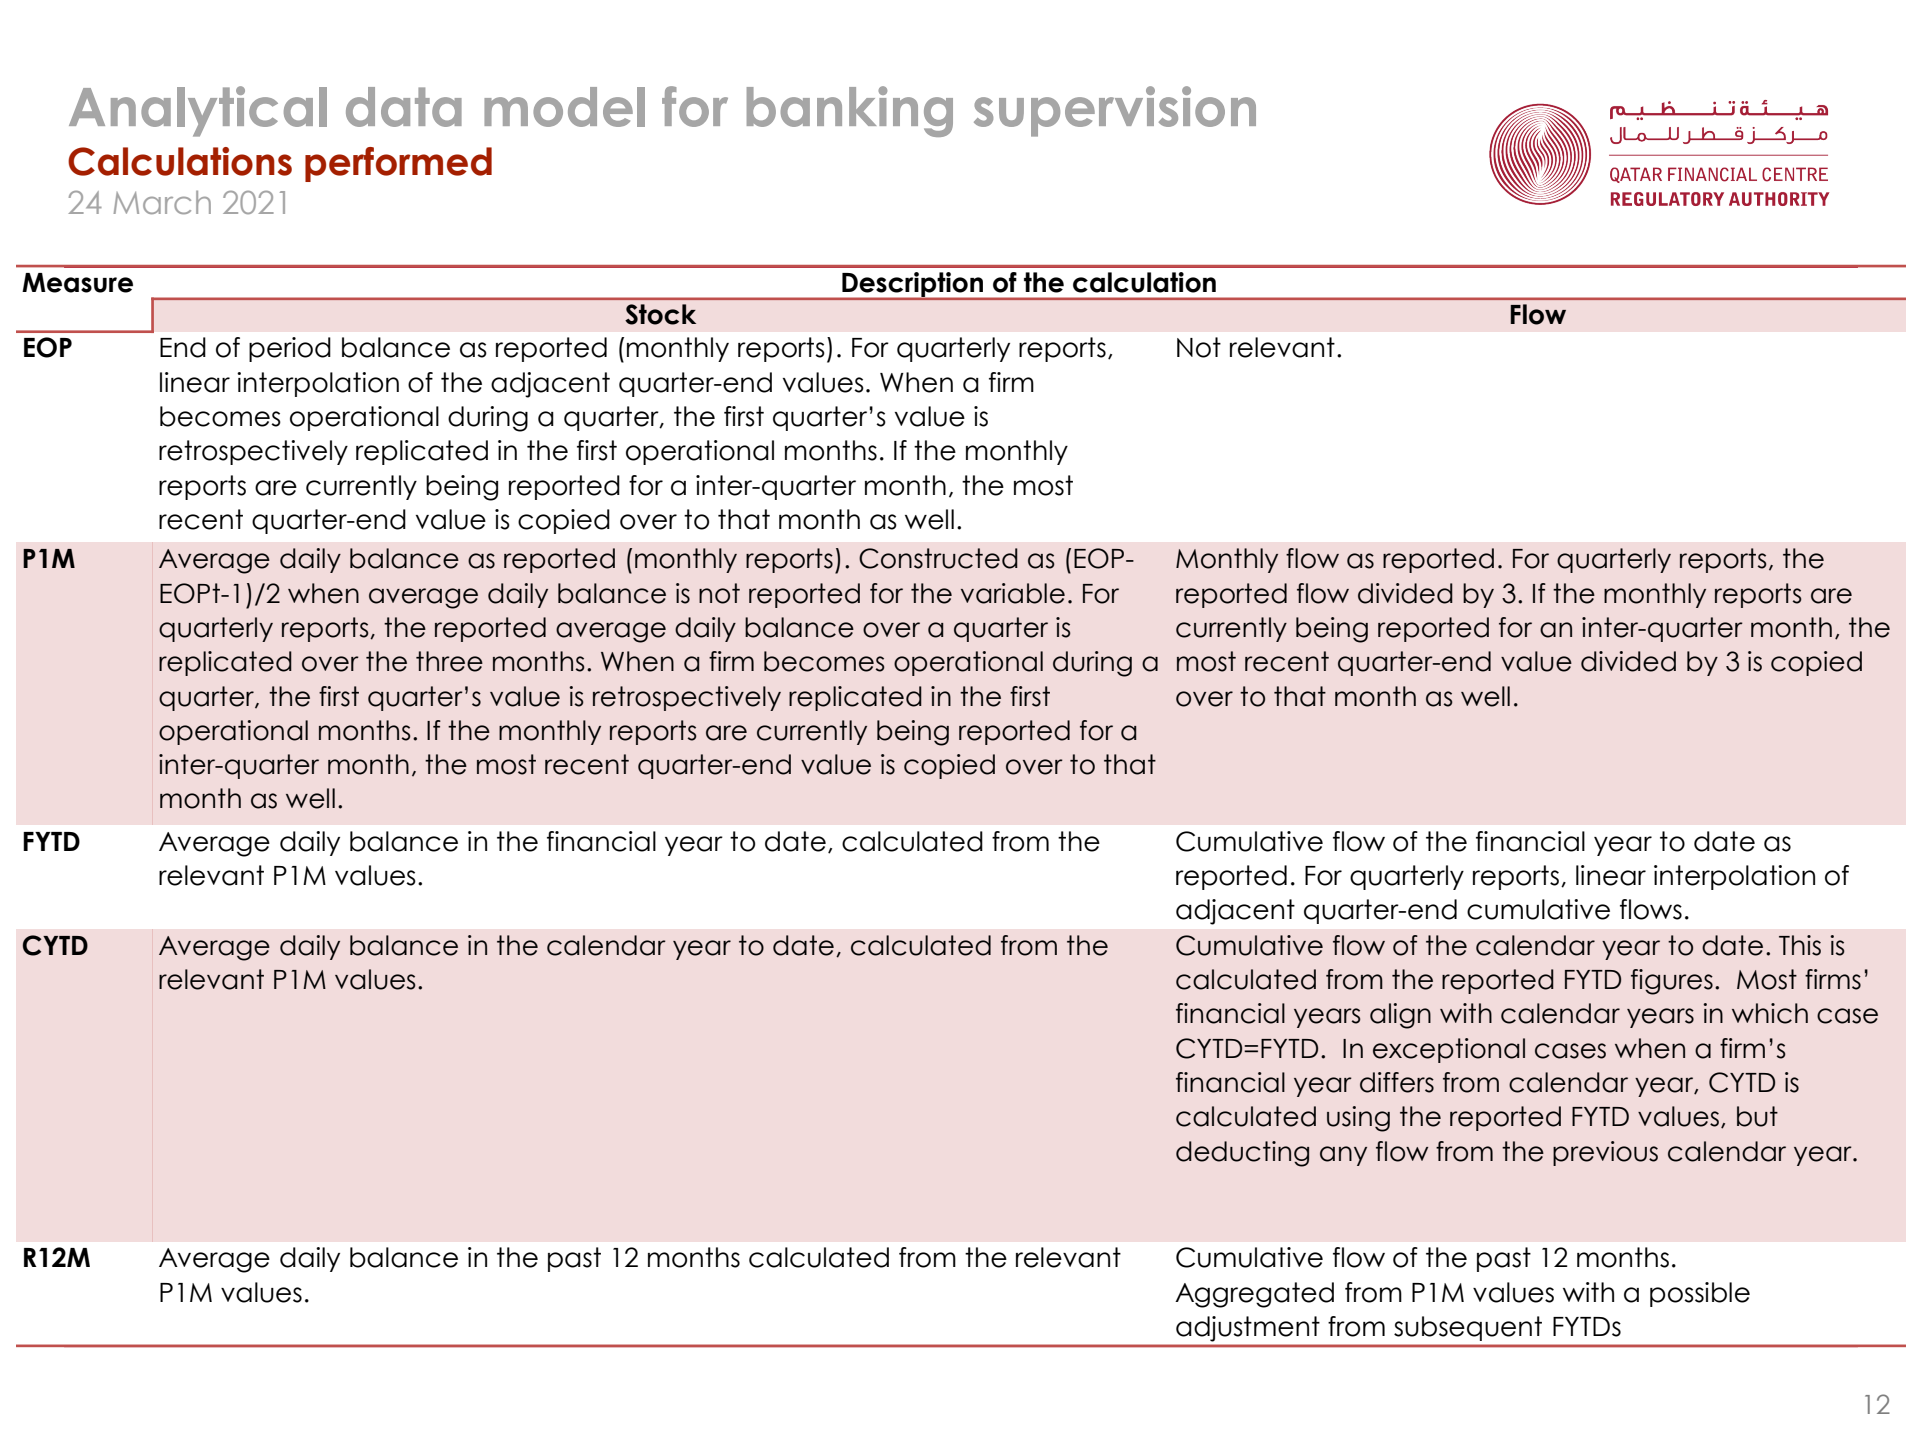 This image has height=1442, width=1922. What do you see at coordinates (1115, 111) in the image?
I see `supervision` at bounding box center [1115, 111].
